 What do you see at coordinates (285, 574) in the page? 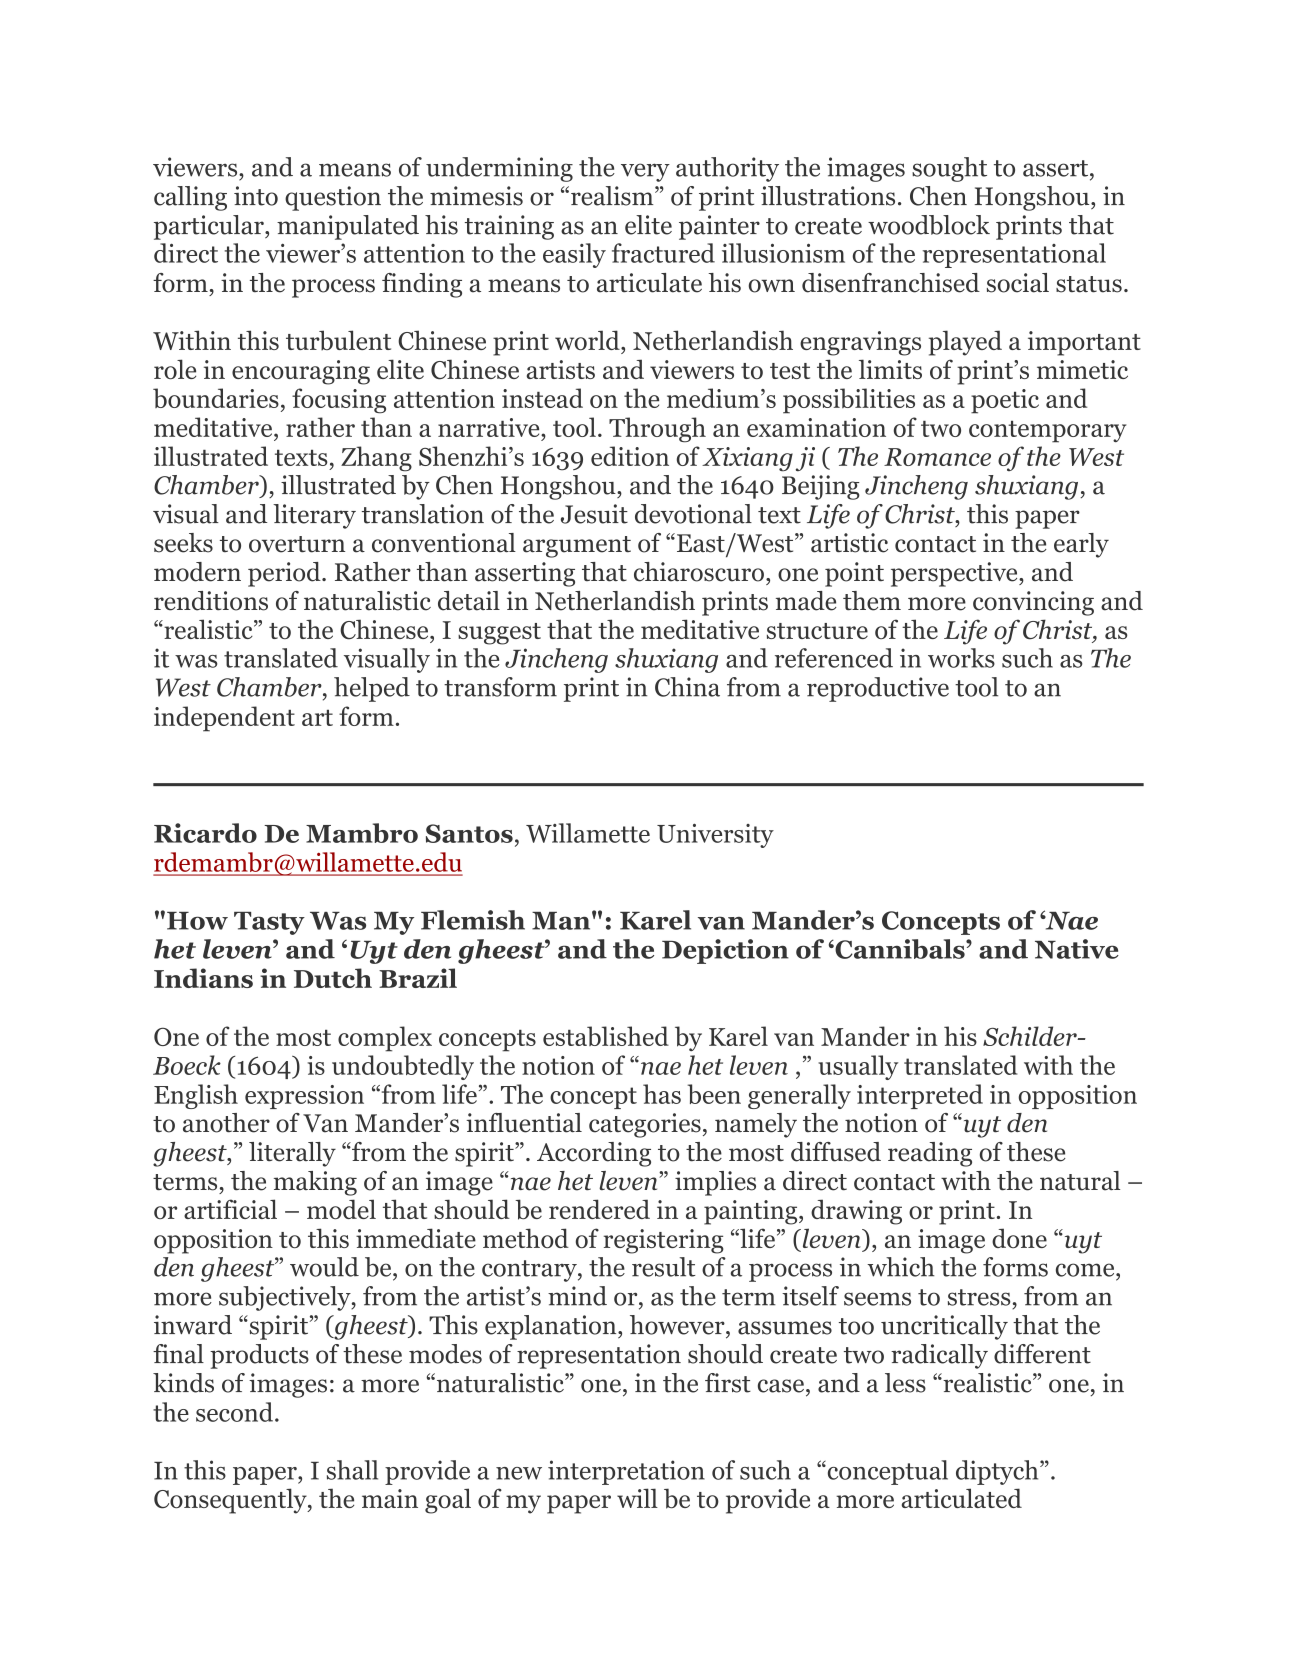
I see `period` at bounding box center [285, 574].
